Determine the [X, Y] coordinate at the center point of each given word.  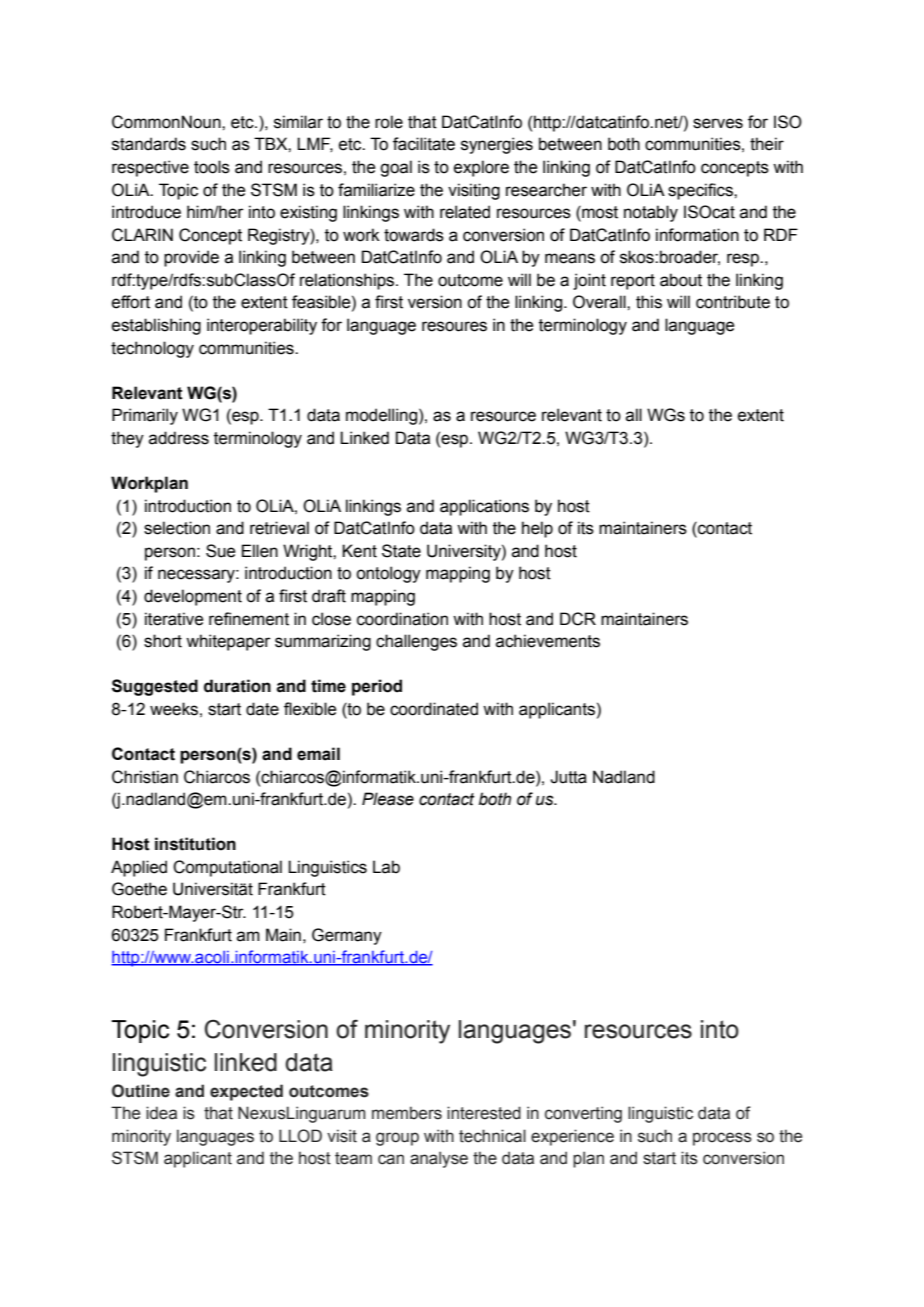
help [537, 529]
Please [388, 799]
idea [161, 1113]
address [179, 438]
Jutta [568, 777]
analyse [439, 1159]
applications [484, 507]
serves [718, 123]
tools [212, 167]
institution [195, 844]
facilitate [424, 144]
